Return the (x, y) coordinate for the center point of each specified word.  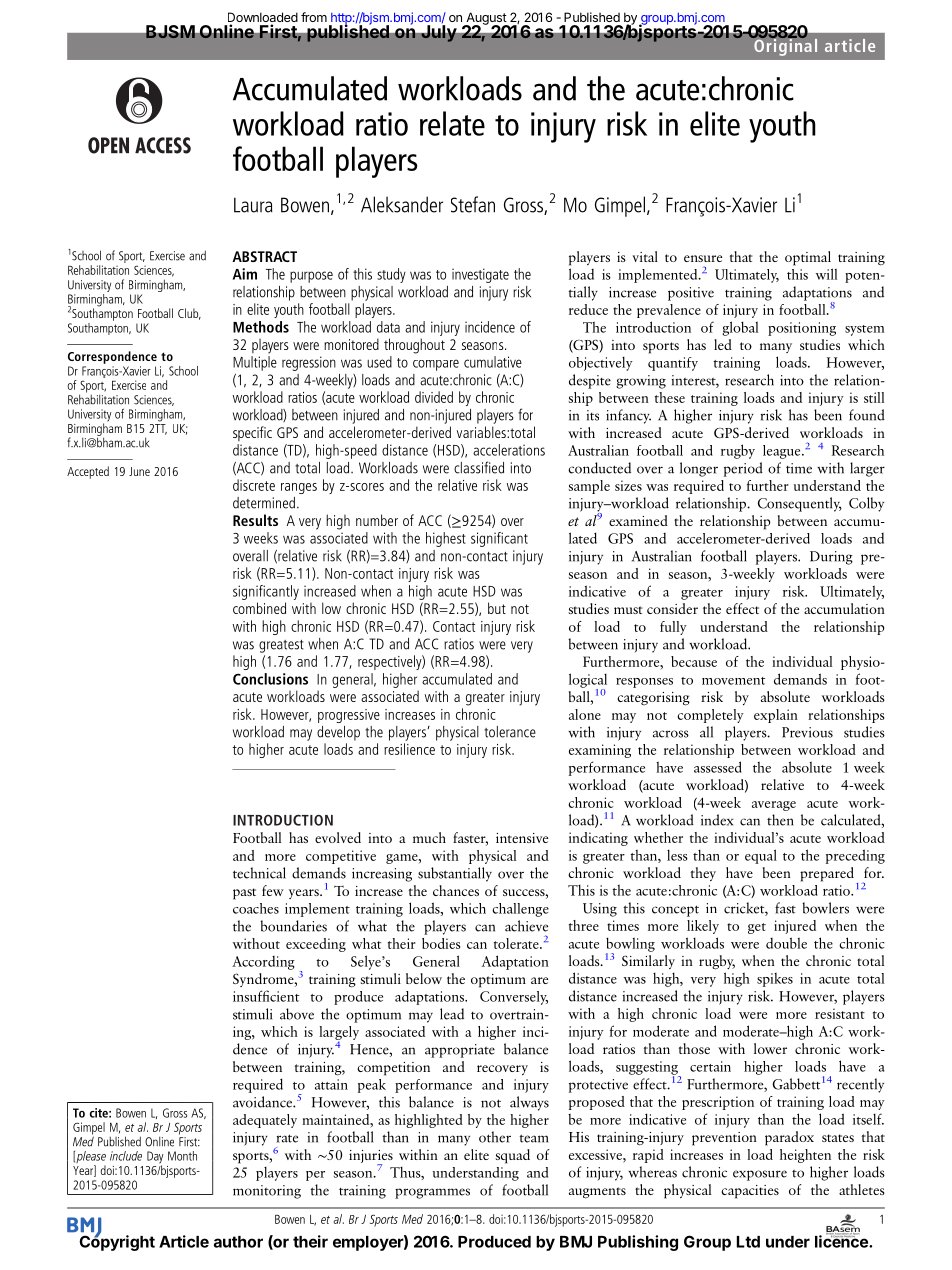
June (139, 471)
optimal (808, 258)
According (263, 963)
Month (182, 1156)
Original (784, 46)
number (377, 520)
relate (452, 123)
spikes (775, 980)
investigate (480, 275)
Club (189, 314)
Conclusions (270, 679)
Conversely (514, 998)
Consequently (800, 504)
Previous (807, 732)
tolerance (510, 732)
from (314, 17)
